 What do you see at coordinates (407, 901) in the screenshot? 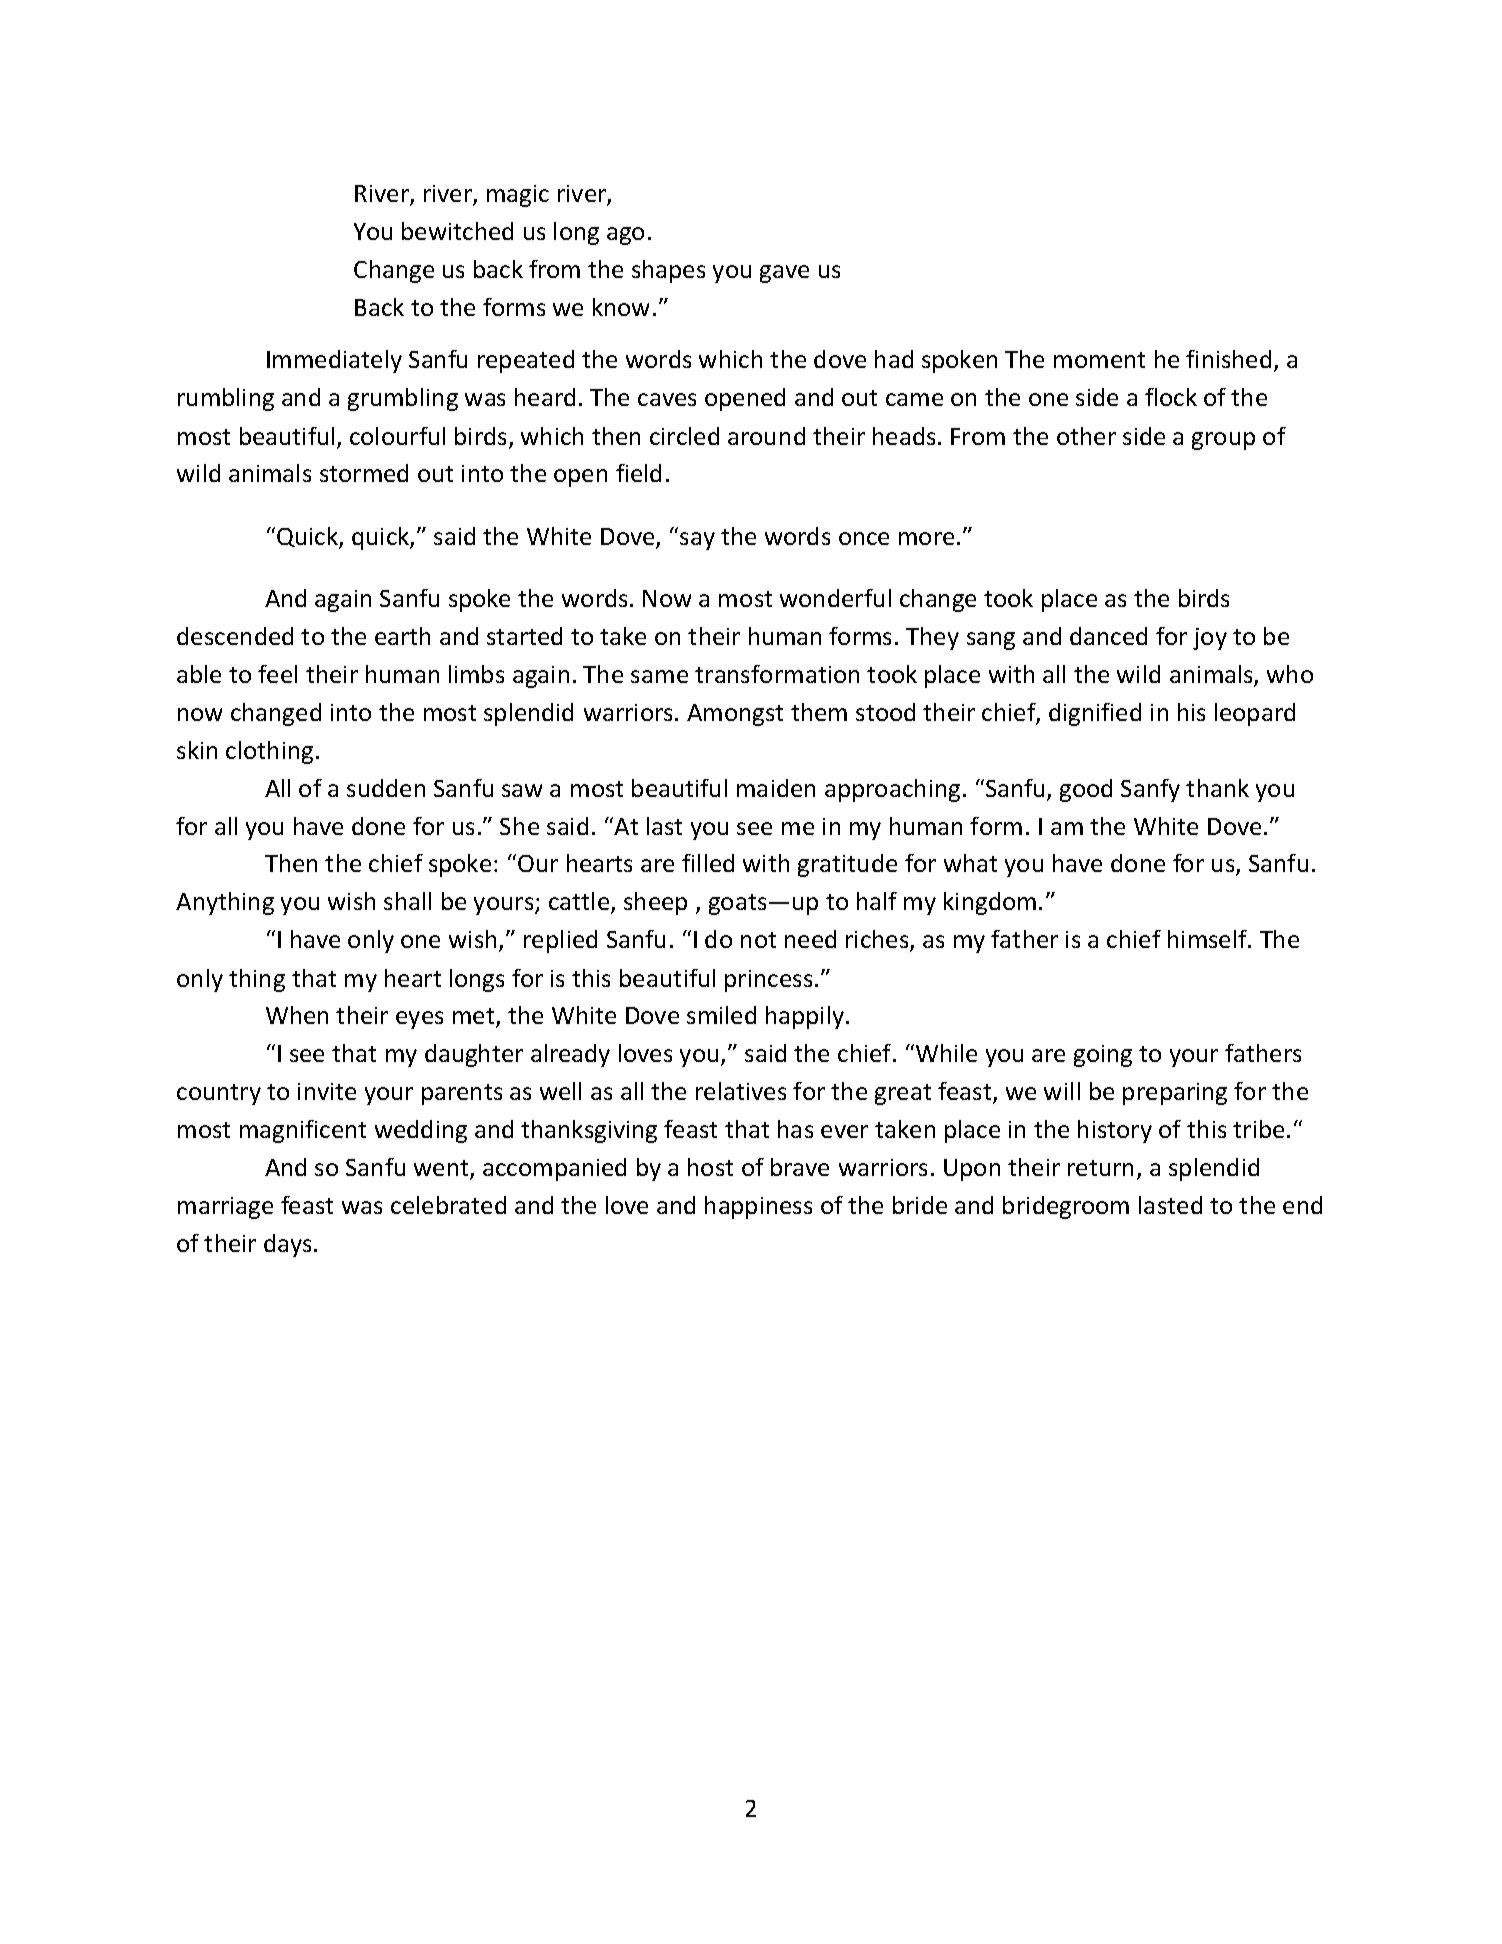
I see `shall` at bounding box center [407, 901].
